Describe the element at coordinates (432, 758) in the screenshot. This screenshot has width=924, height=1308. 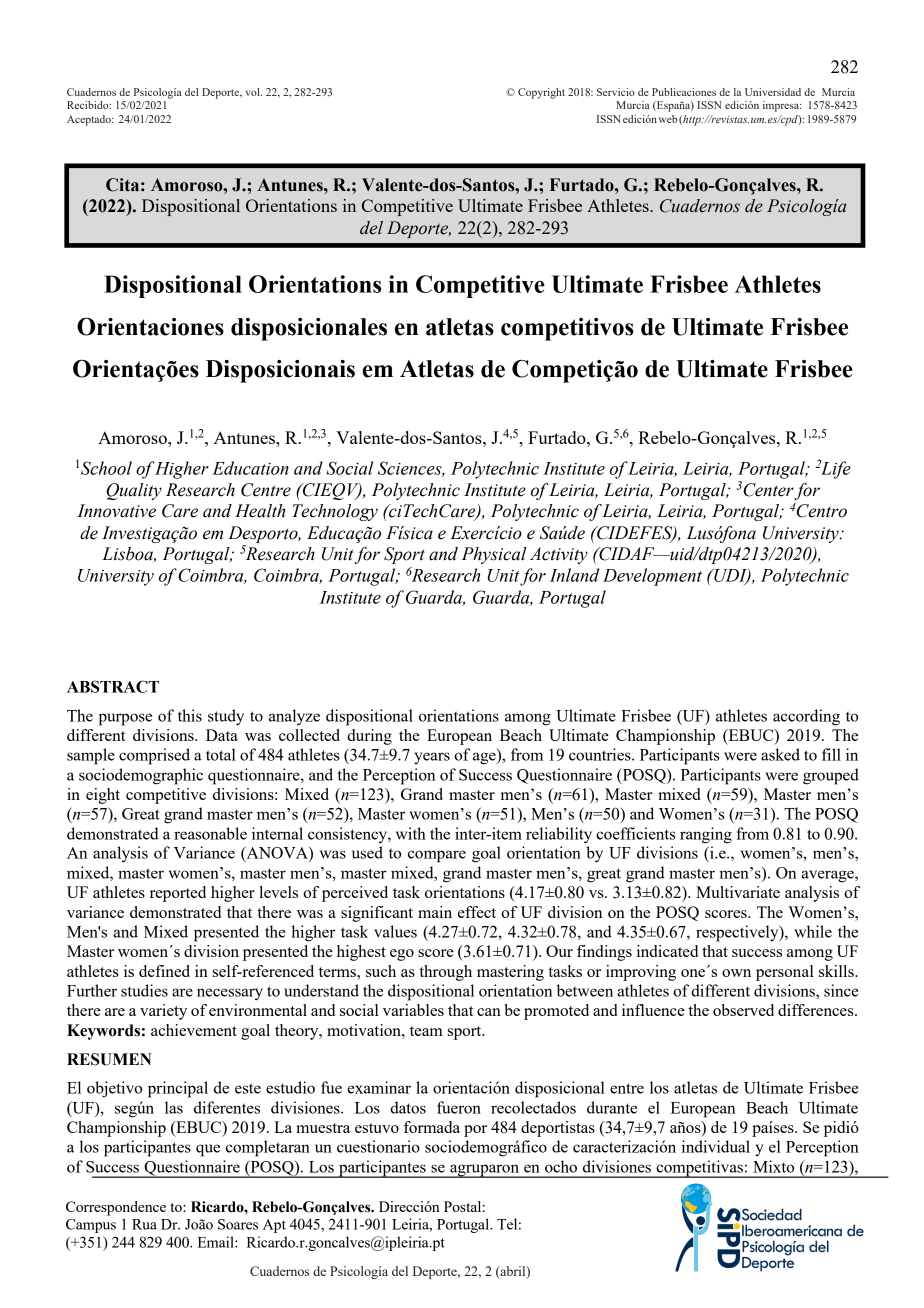
I see `years` at that location.
